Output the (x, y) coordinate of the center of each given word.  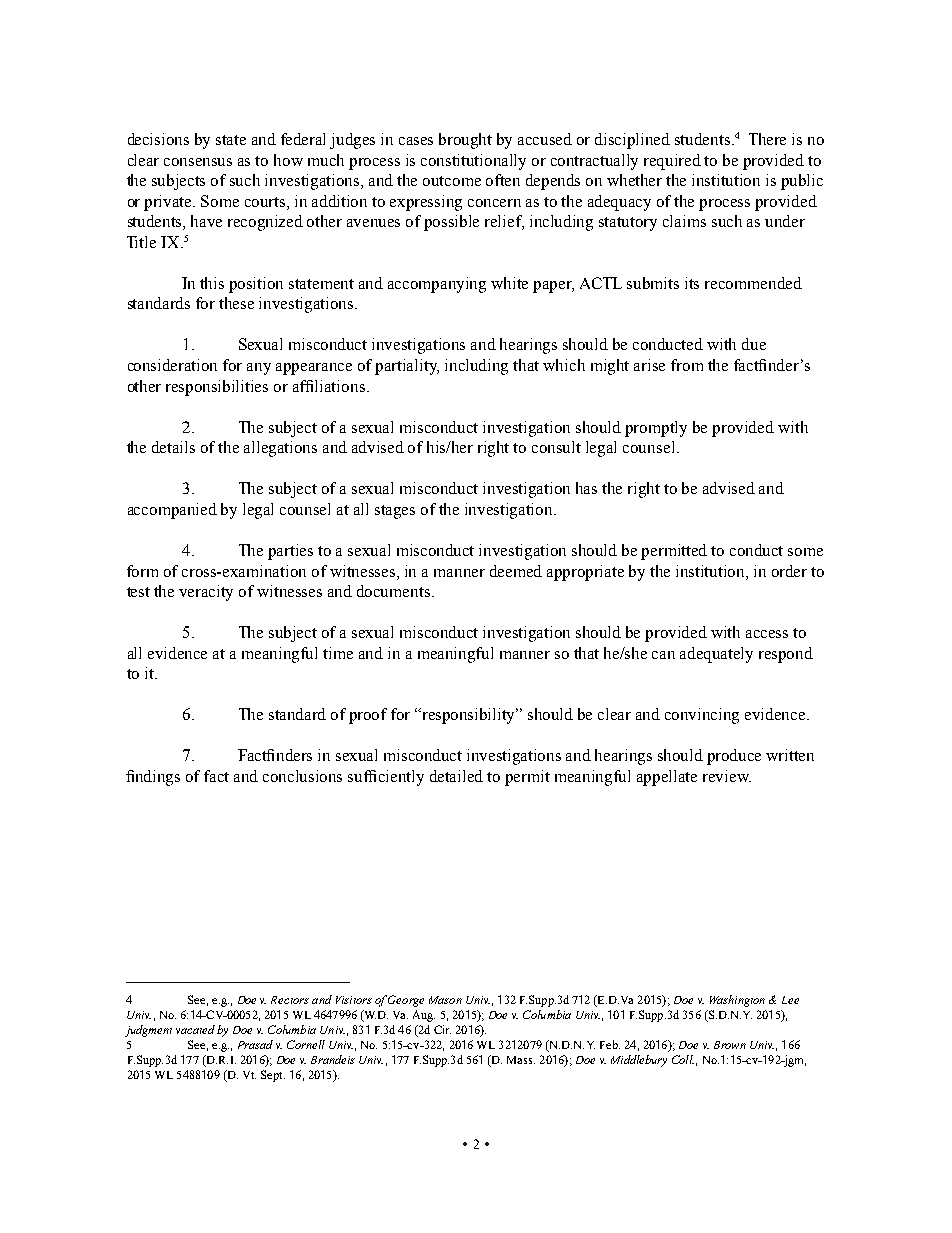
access (767, 634)
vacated (195, 1029)
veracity (206, 593)
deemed (516, 571)
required (672, 162)
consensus (198, 162)
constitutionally (473, 162)
